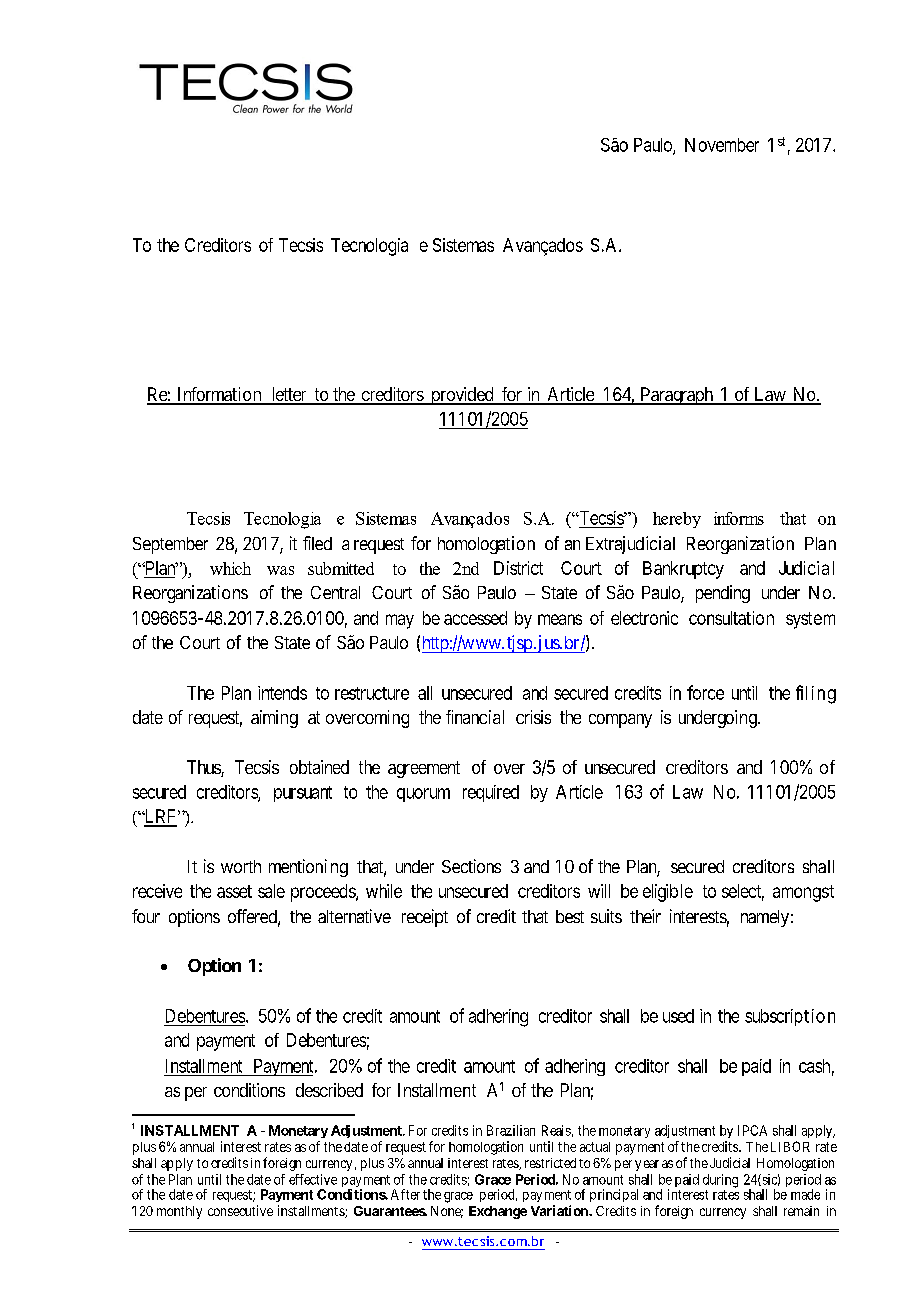 This screenshot has height=1308, width=924. What do you see at coordinates (282, 693) in the screenshot?
I see `intends` at bounding box center [282, 693].
